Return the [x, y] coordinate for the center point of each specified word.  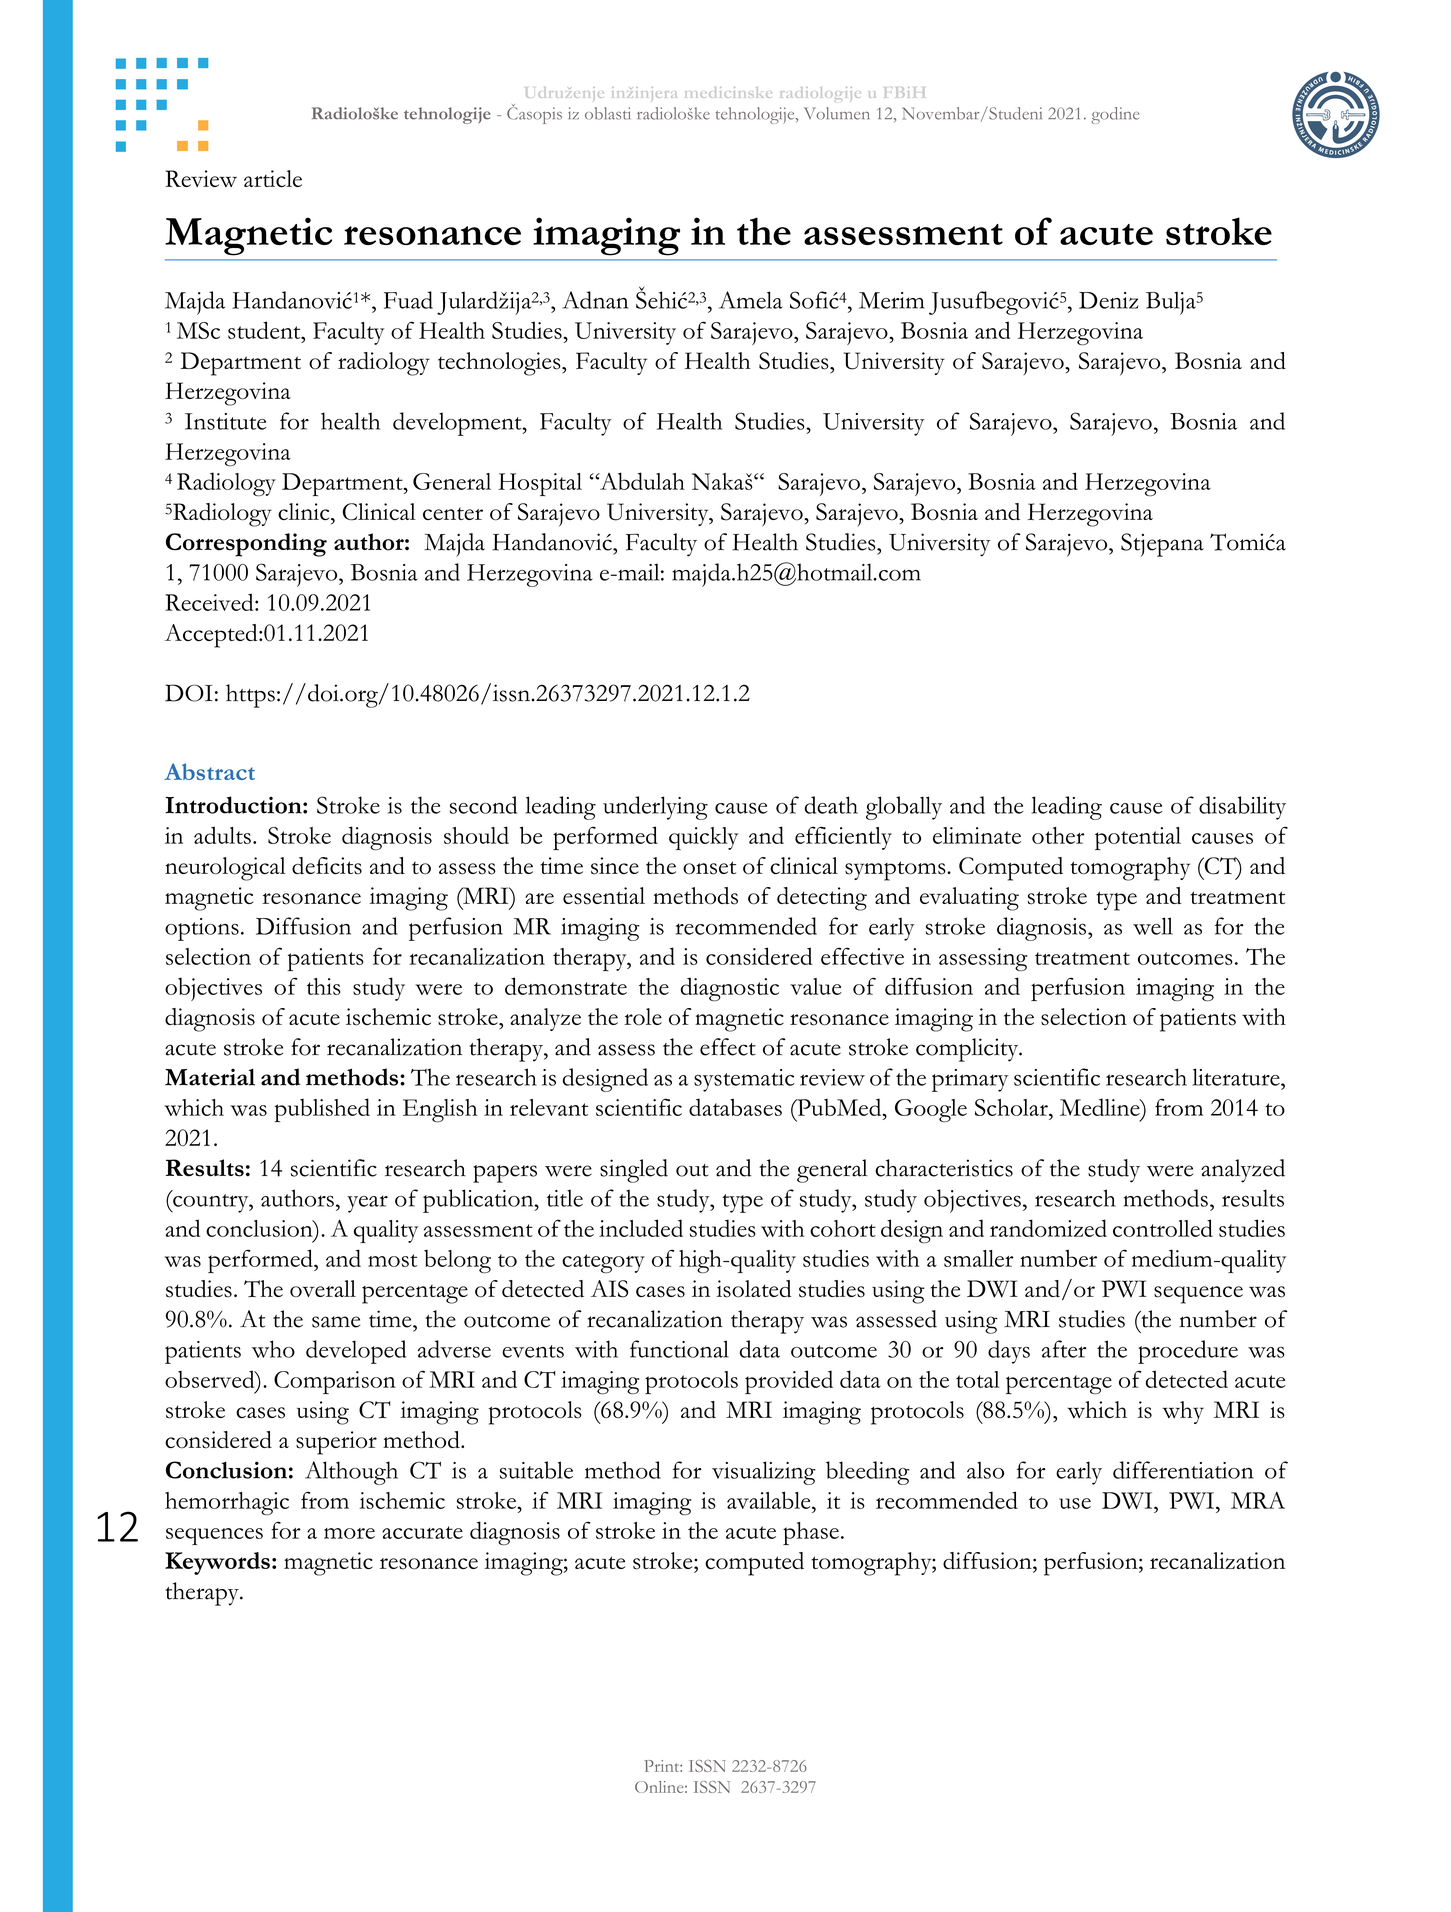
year [367, 1204]
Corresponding [246, 545]
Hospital [540, 484]
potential [1138, 838]
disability [1242, 808]
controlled [1163, 1228]
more [349, 1533]
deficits [327, 866]
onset [709, 868]
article [273, 178]
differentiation [1183, 1470]
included [641, 1228]
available [770, 1500]
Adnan [595, 300]
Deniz [1108, 300]
